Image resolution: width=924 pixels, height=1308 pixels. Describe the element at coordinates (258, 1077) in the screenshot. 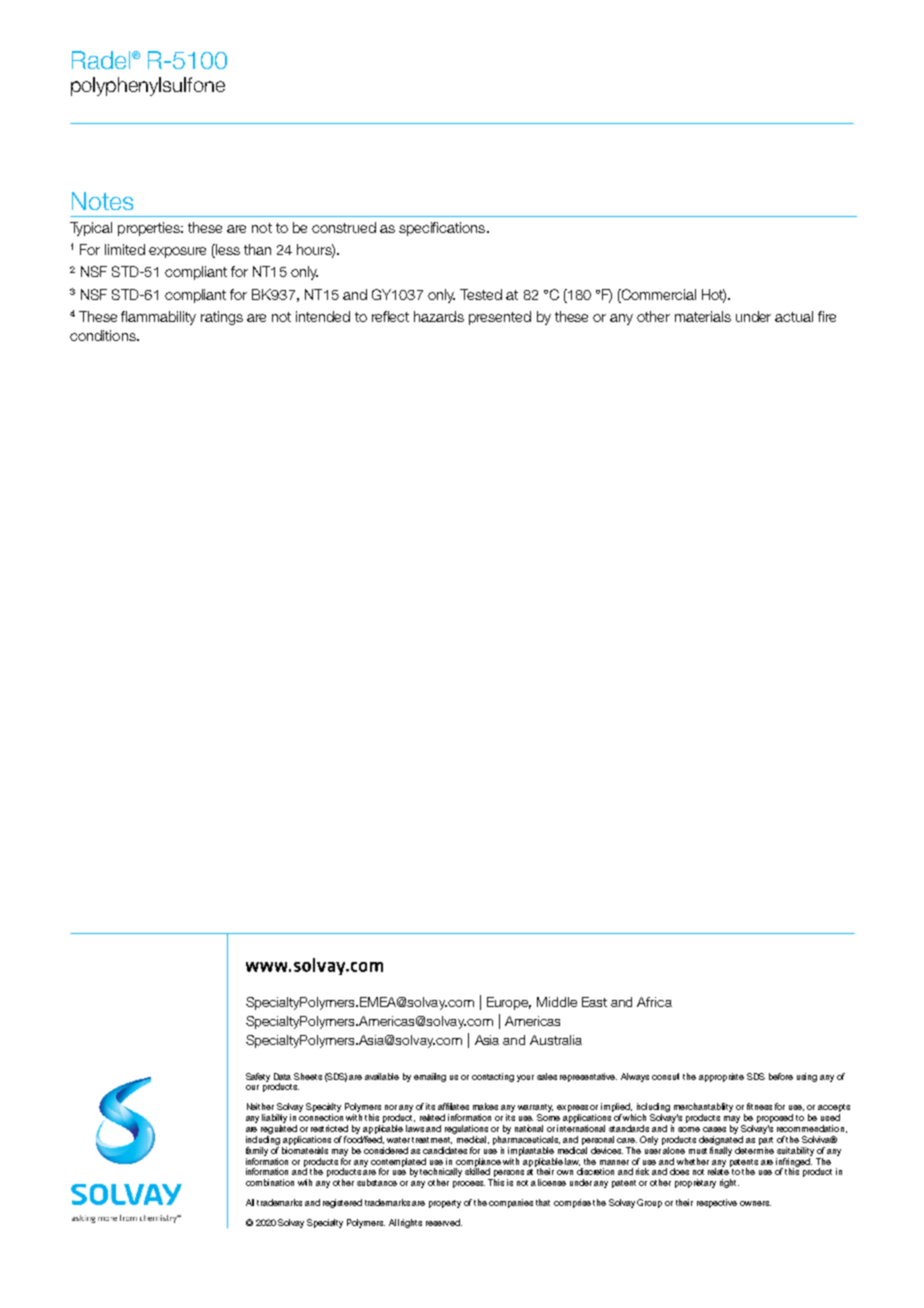

I see `Safety` at that location.
